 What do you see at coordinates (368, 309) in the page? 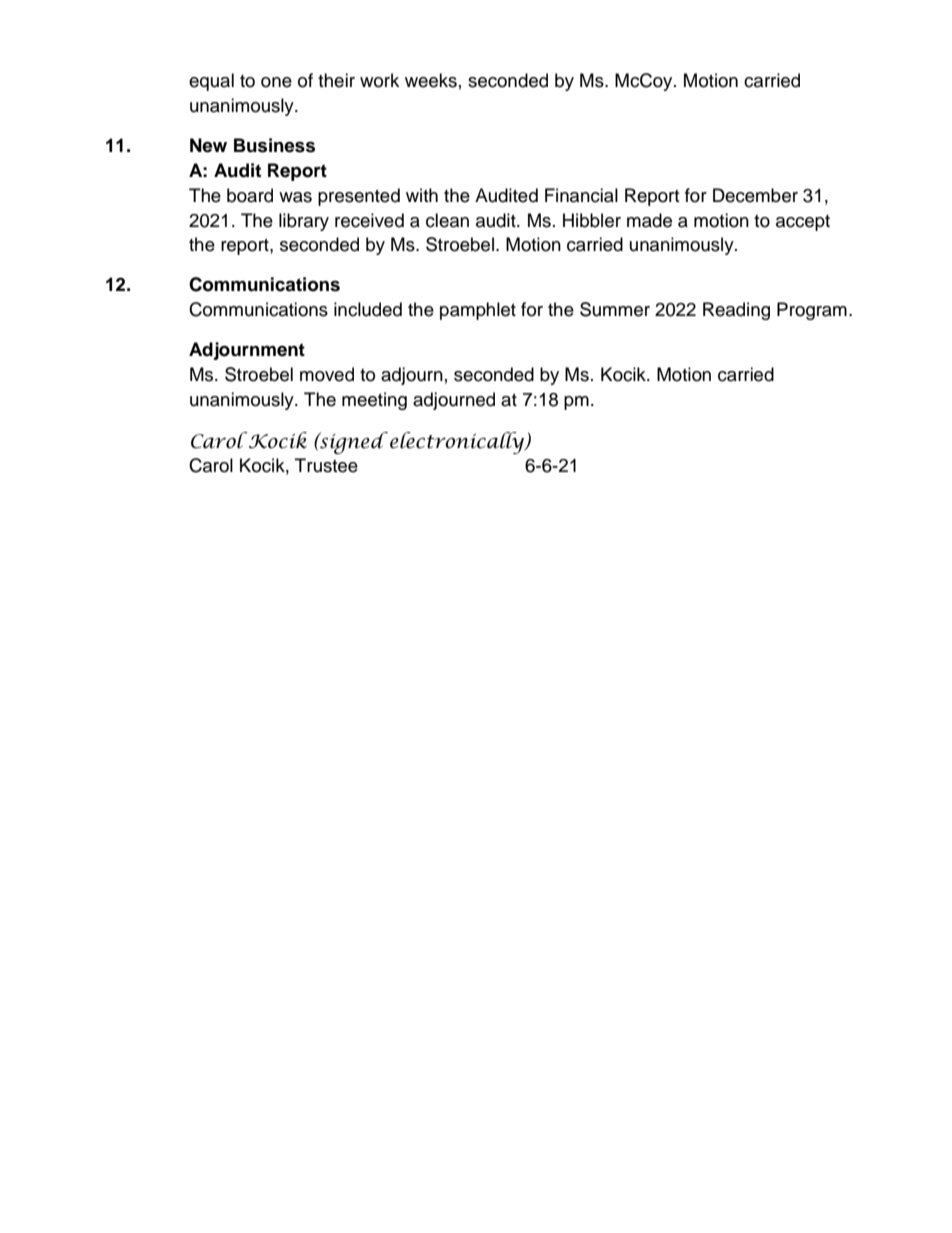
I see `included` at bounding box center [368, 309].
